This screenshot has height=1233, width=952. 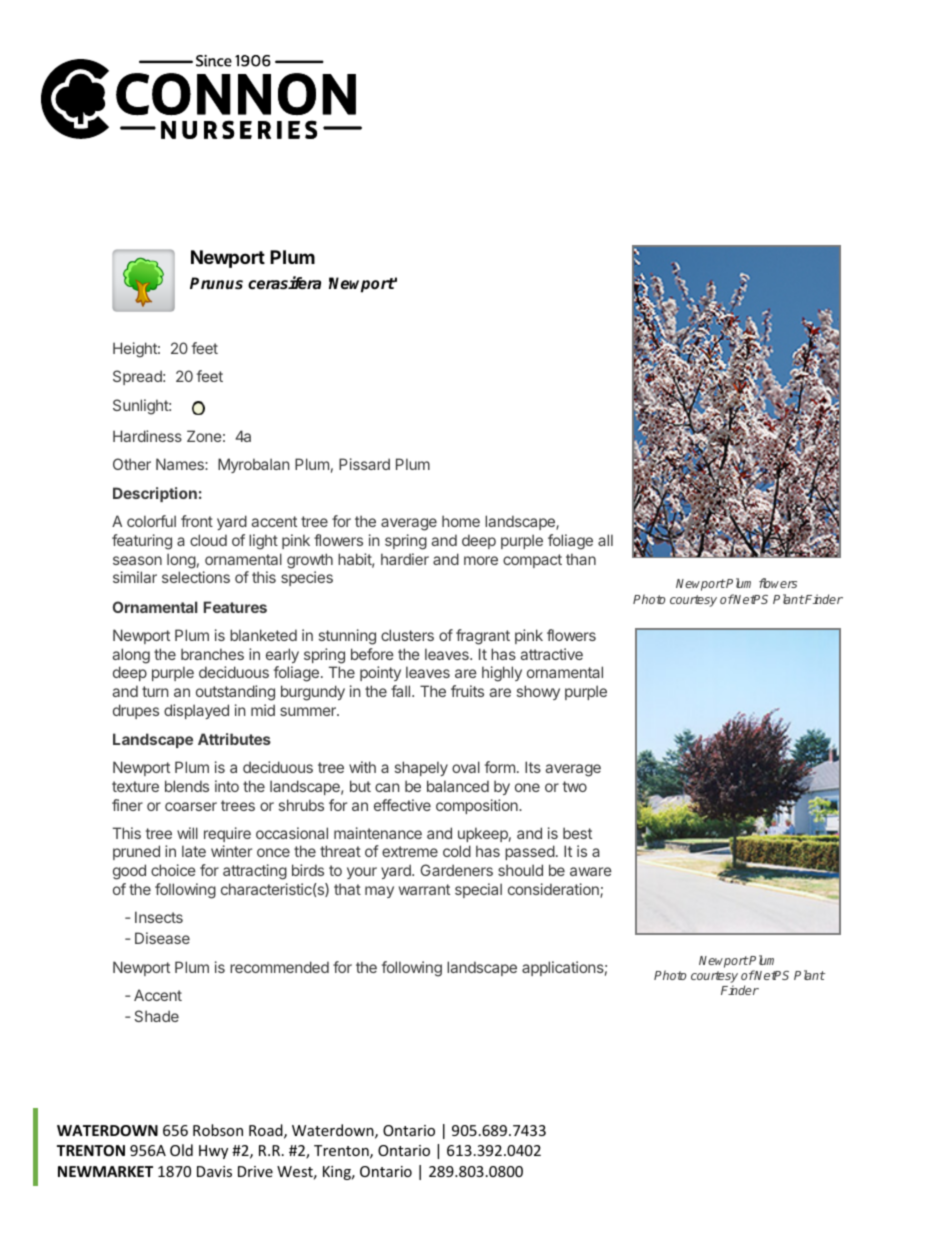 I want to click on consideration, so click(x=554, y=890).
